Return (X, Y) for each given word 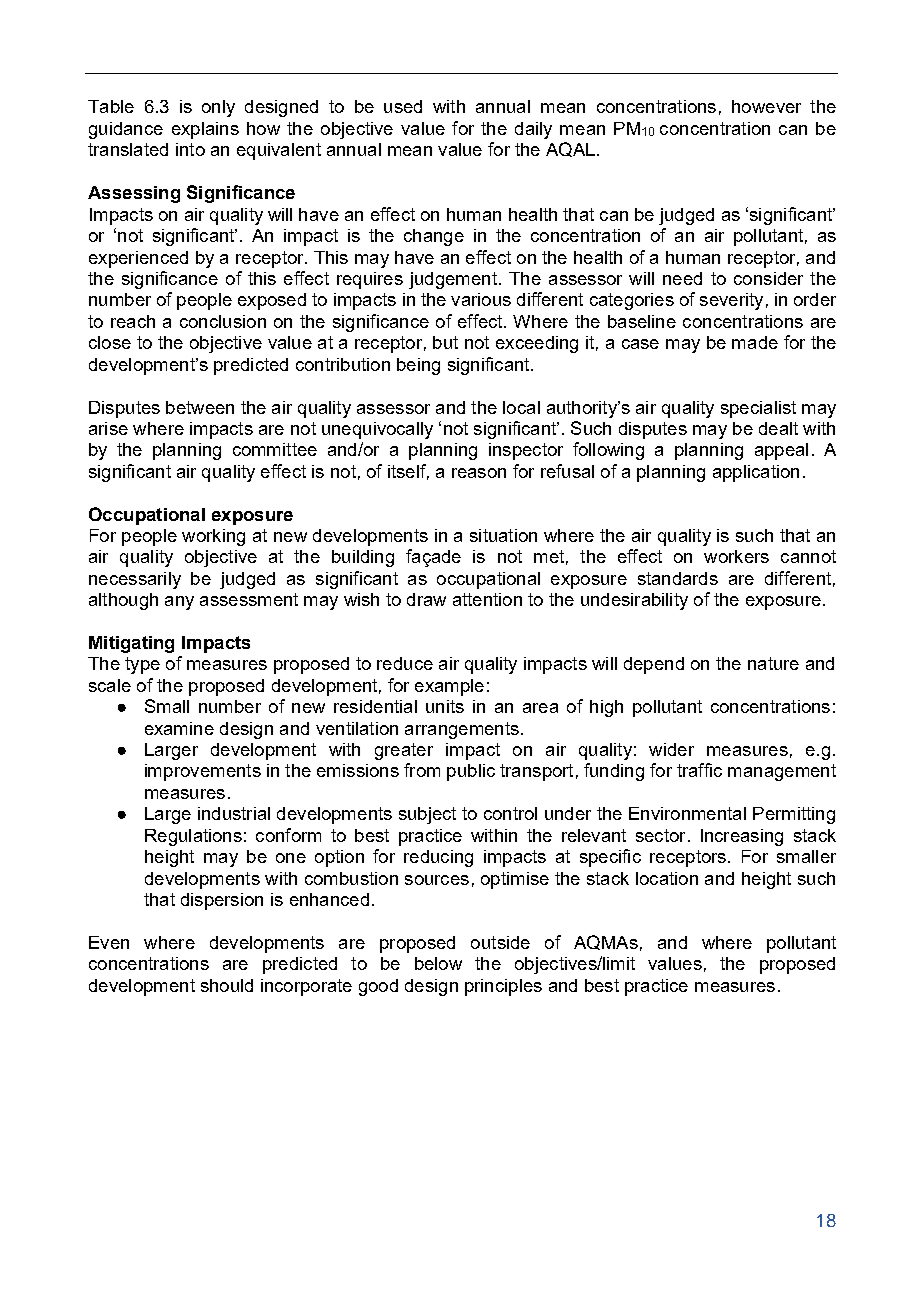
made (755, 342)
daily (533, 130)
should (227, 985)
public (471, 772)
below (438, 963)
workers (736, 556)
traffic (699, 770)
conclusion (223, 321)
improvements (203, 772)
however (766, 106)
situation (503, 535)
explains (205, 130)
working (213, 537)
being (418, 366)
